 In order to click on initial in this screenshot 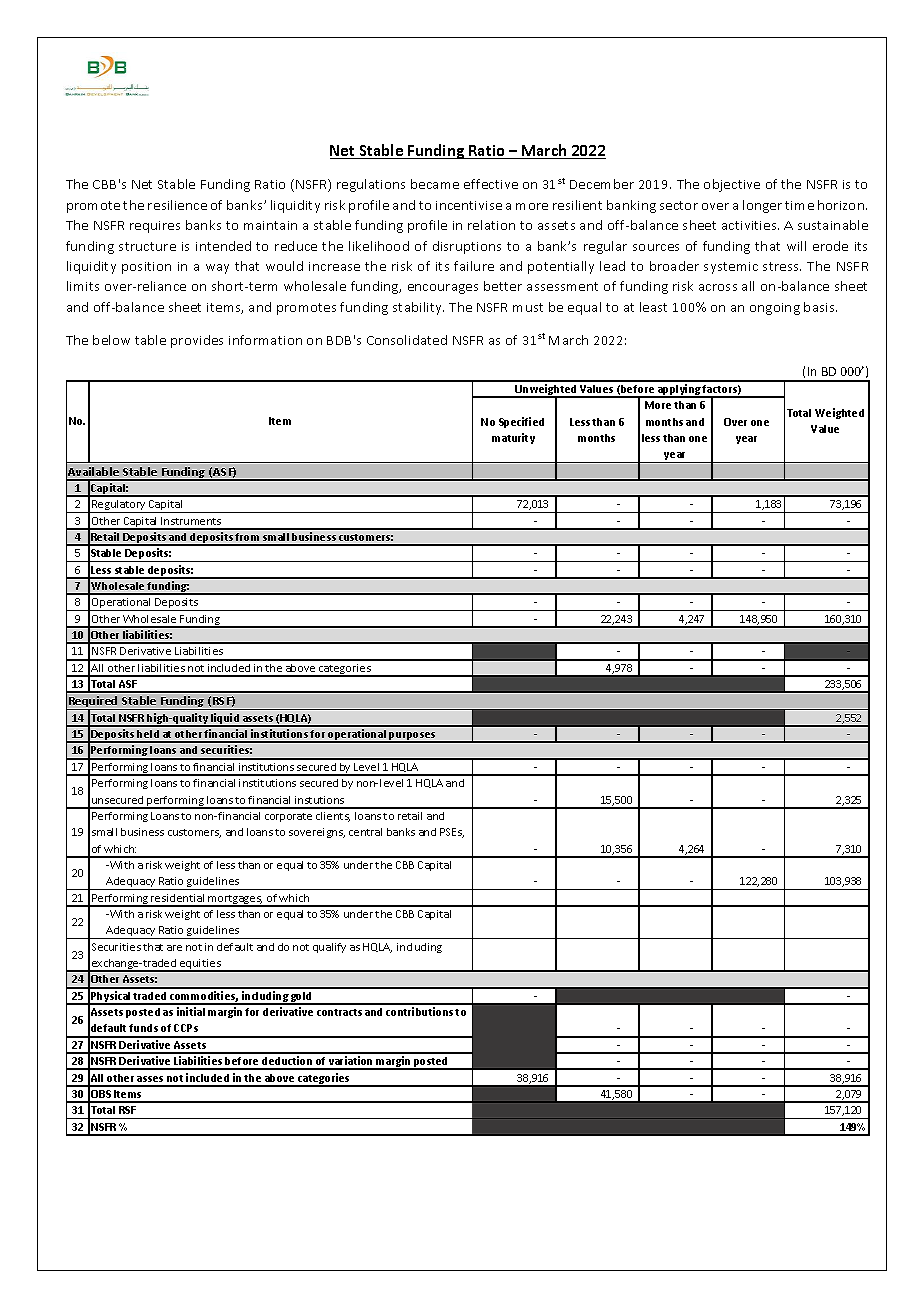, I will do `click(191, 1011)`.
